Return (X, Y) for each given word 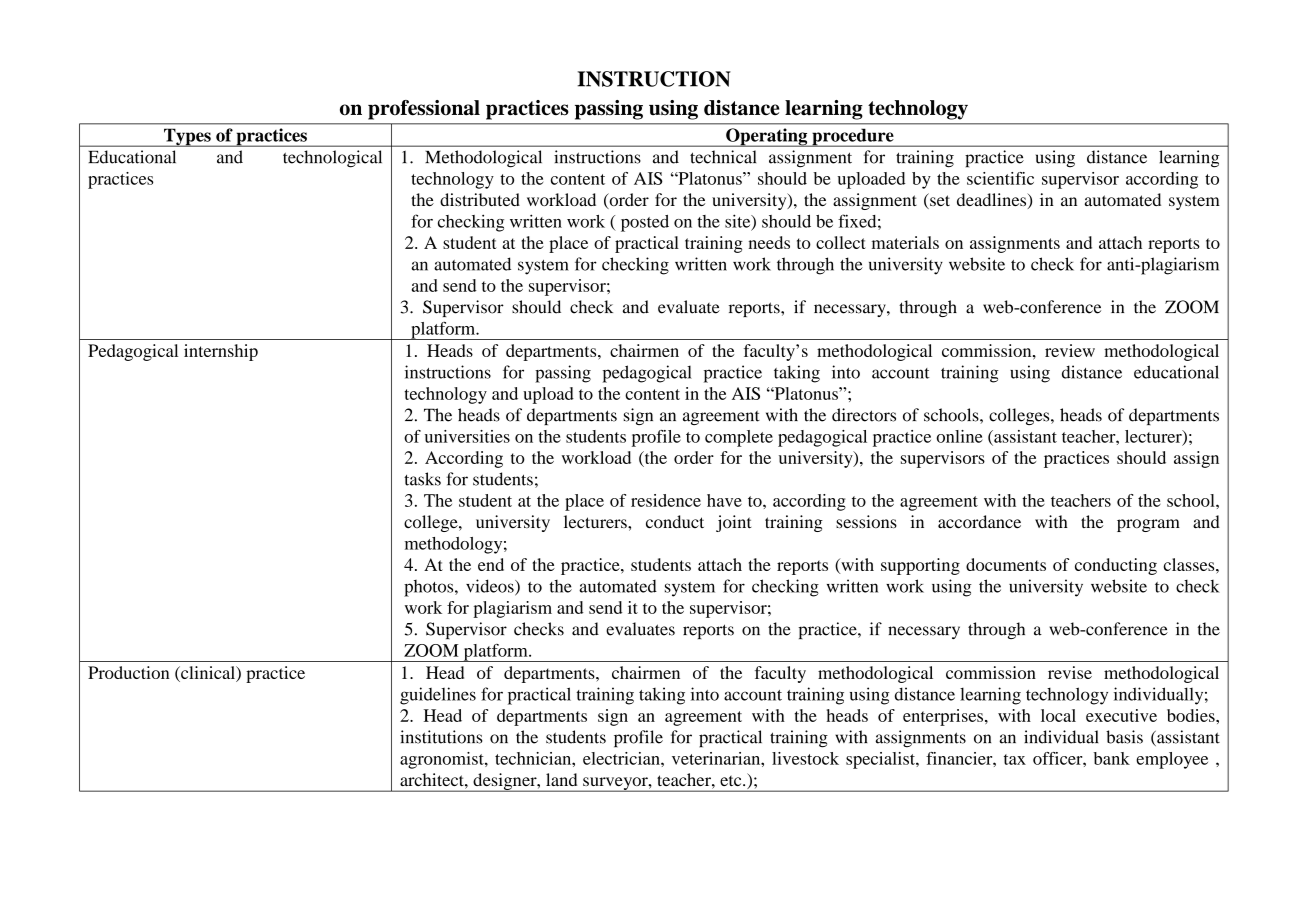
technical (723, 157)
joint (733, 523)
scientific (1000, 178)
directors (864, 415)
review (1070, 350)
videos (491, 587)
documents (1006, 564)
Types (187, 137)
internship (221, 352)
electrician (622, 758)
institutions (441, 737)
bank (1112, 758)
